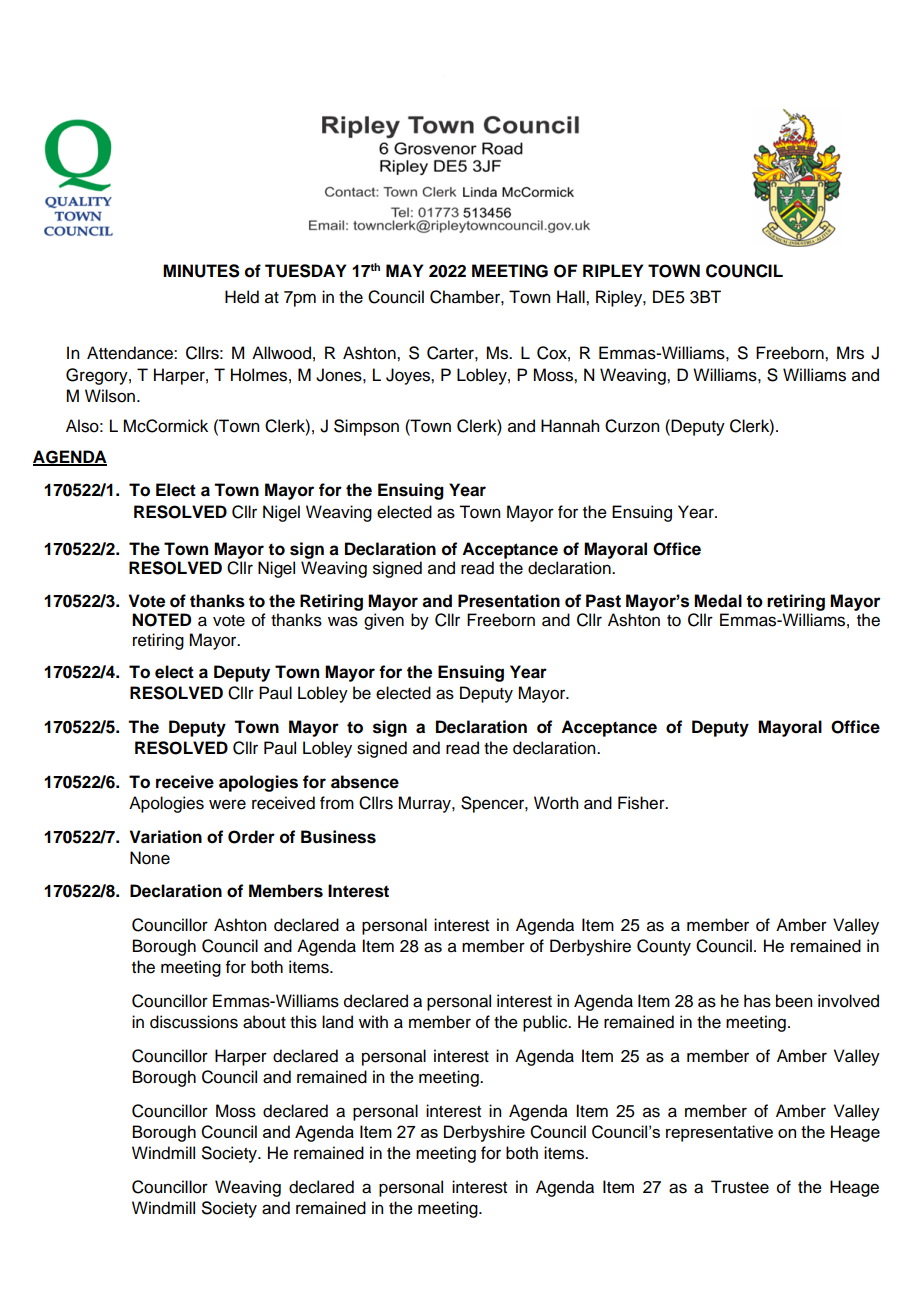  Describe the element at coordinates (570, 426) in the screenshot. I see `Hannah` at that location.
